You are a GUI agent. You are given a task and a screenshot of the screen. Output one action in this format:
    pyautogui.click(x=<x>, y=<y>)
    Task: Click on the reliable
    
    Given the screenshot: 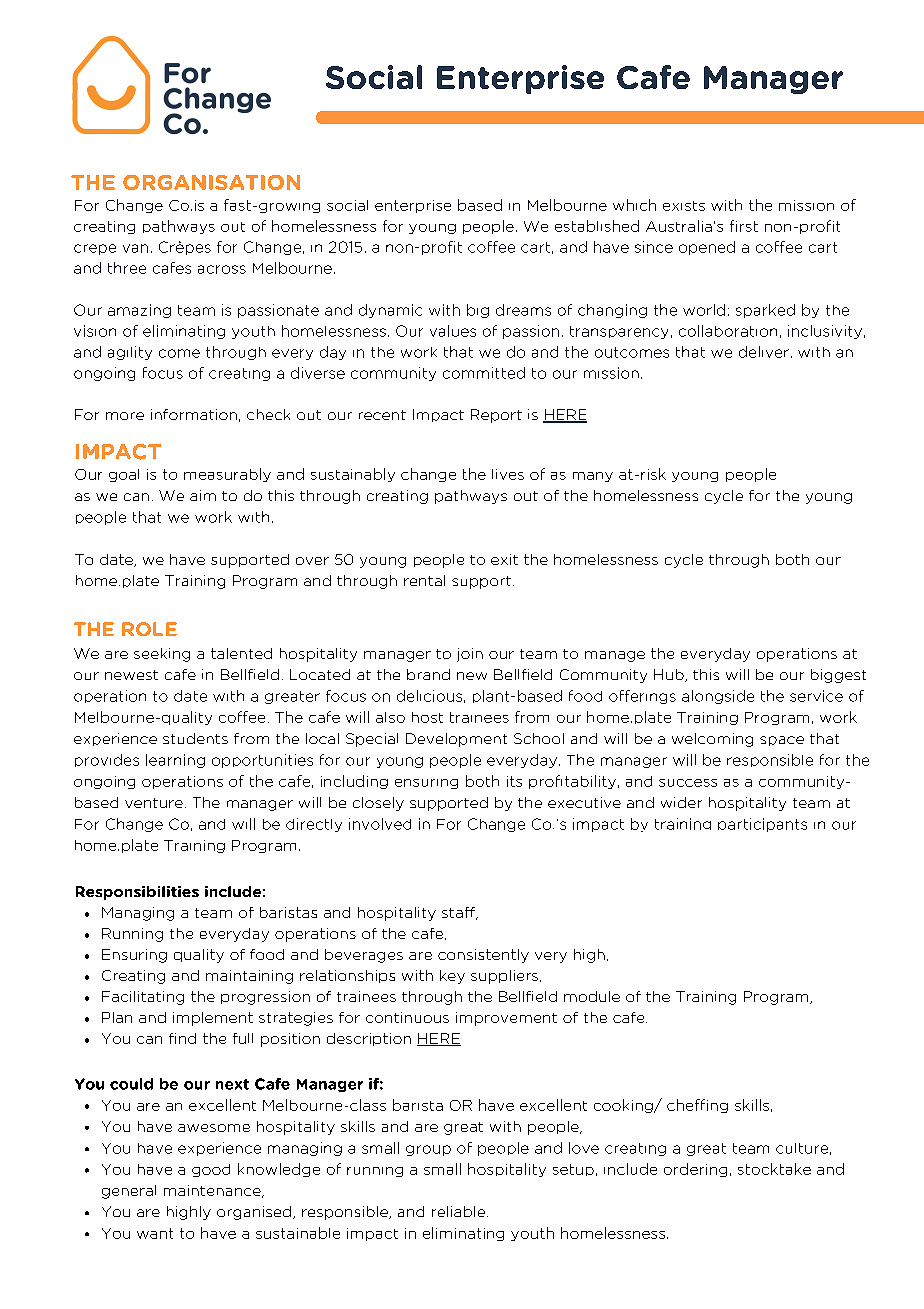 What is the action you would take?
    pyautogui.click(x=458, y=1211)
